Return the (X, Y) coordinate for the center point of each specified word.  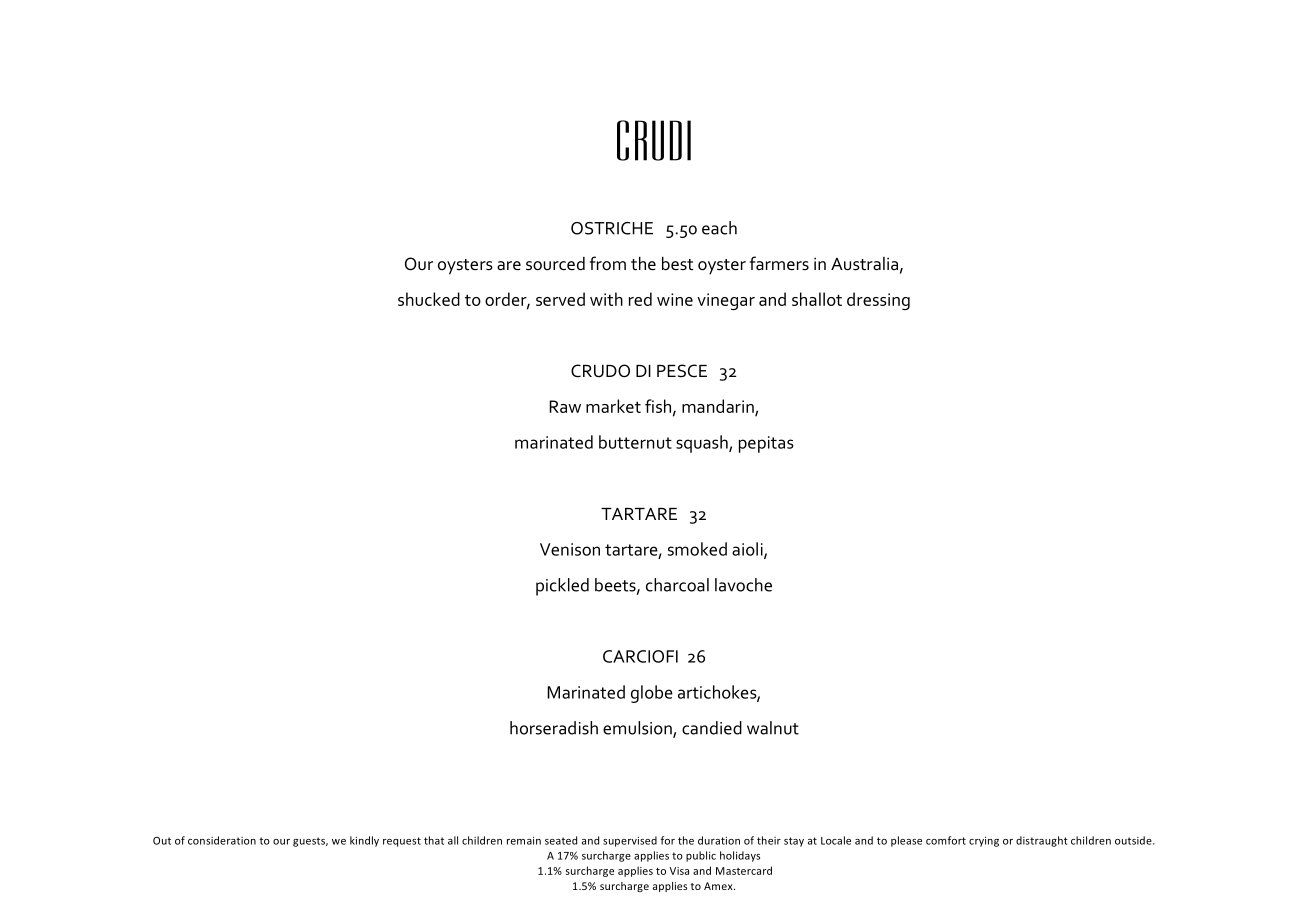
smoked (697, 549)
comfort (946, 840)
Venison (570, 549)
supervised (630, 841)
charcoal (677, 585)
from (608, 263)
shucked (429, 299)
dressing (878, 301)
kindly (364, 841)
